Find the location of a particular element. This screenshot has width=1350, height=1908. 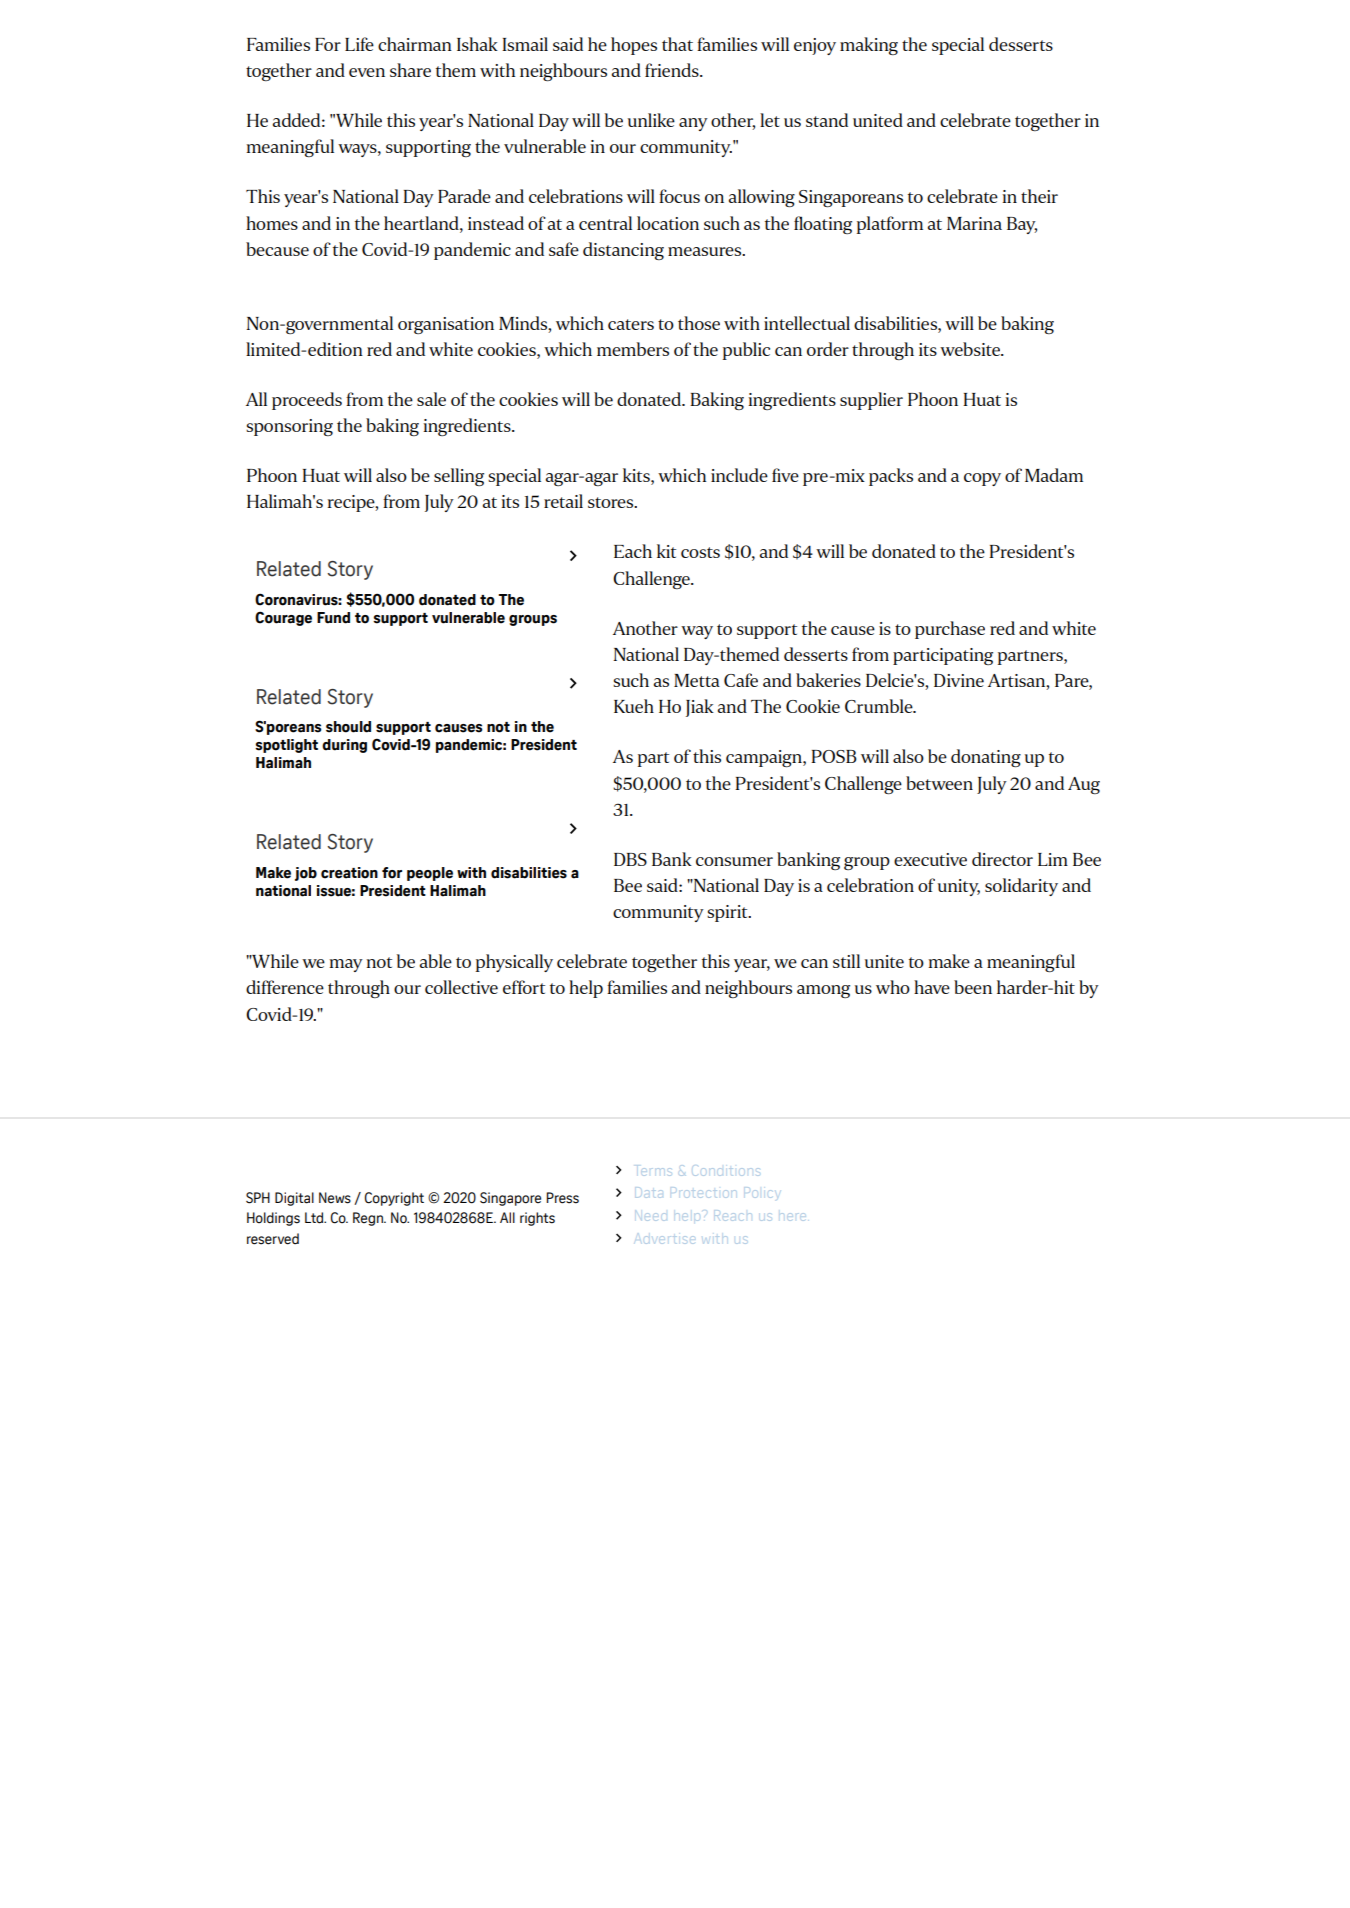

making is located at coordinates (869, 46).
